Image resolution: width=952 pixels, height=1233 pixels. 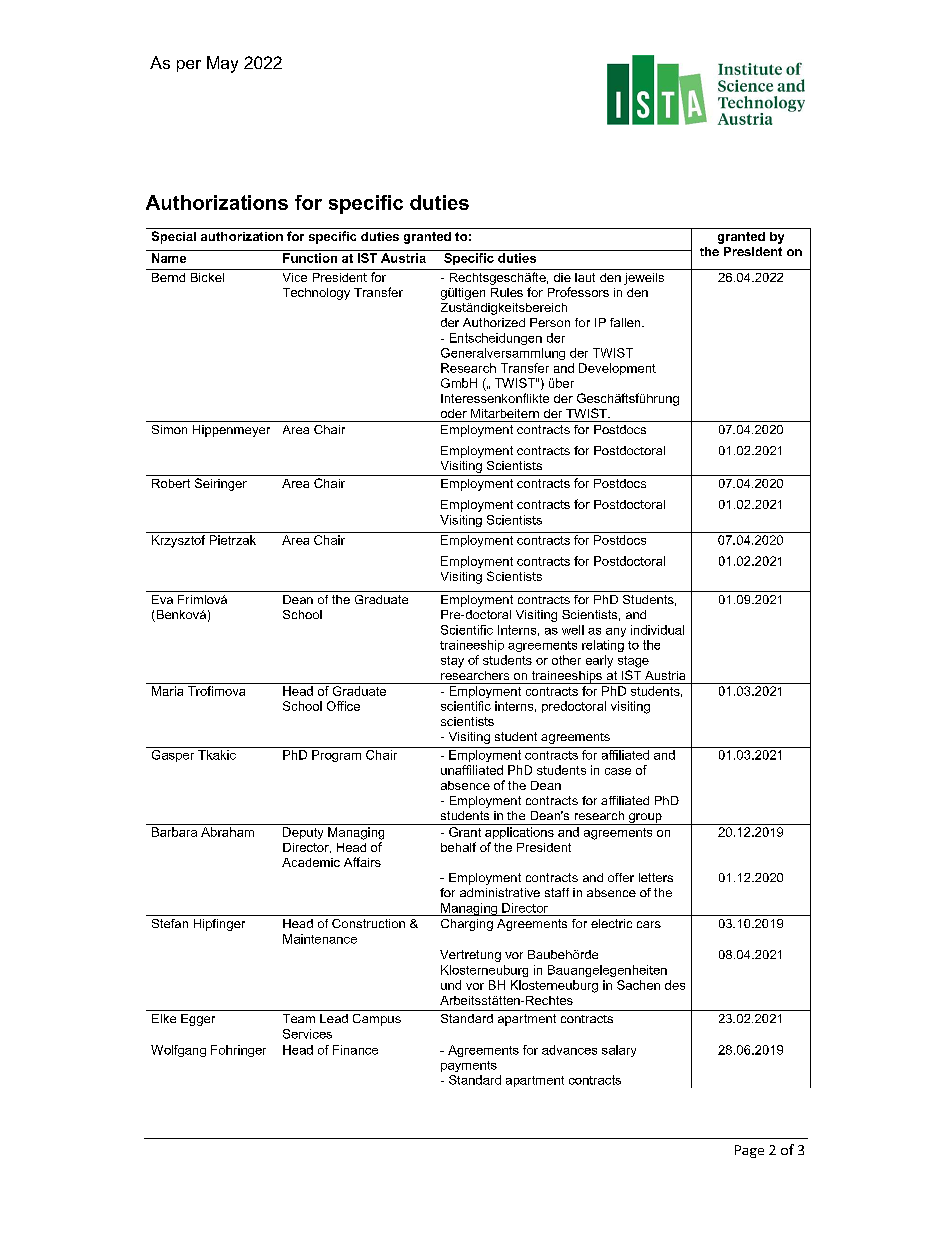 I want to click on stay, so click(x=452, y=662).
